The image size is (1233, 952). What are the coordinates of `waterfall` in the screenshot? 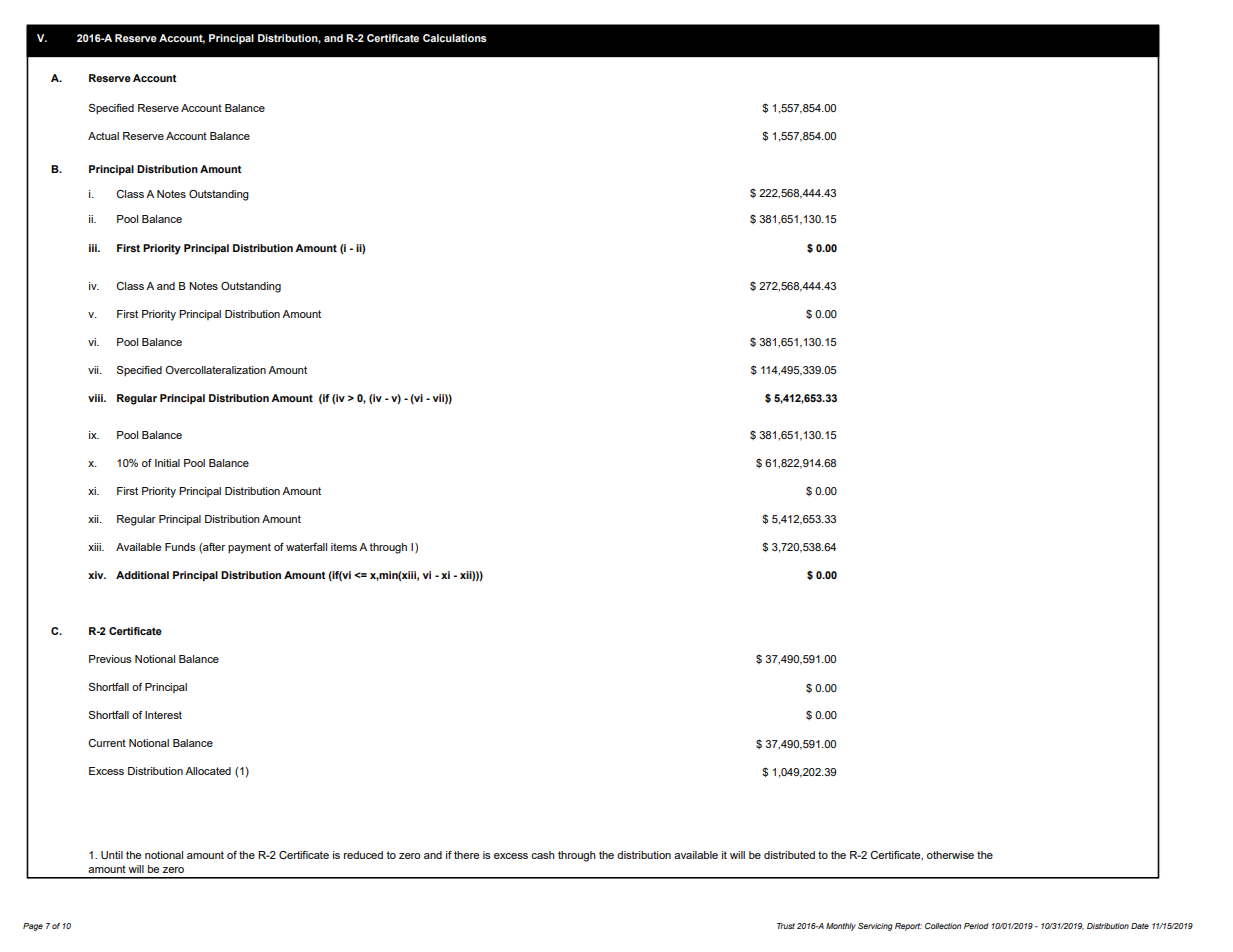 It's located at (306, 547).
